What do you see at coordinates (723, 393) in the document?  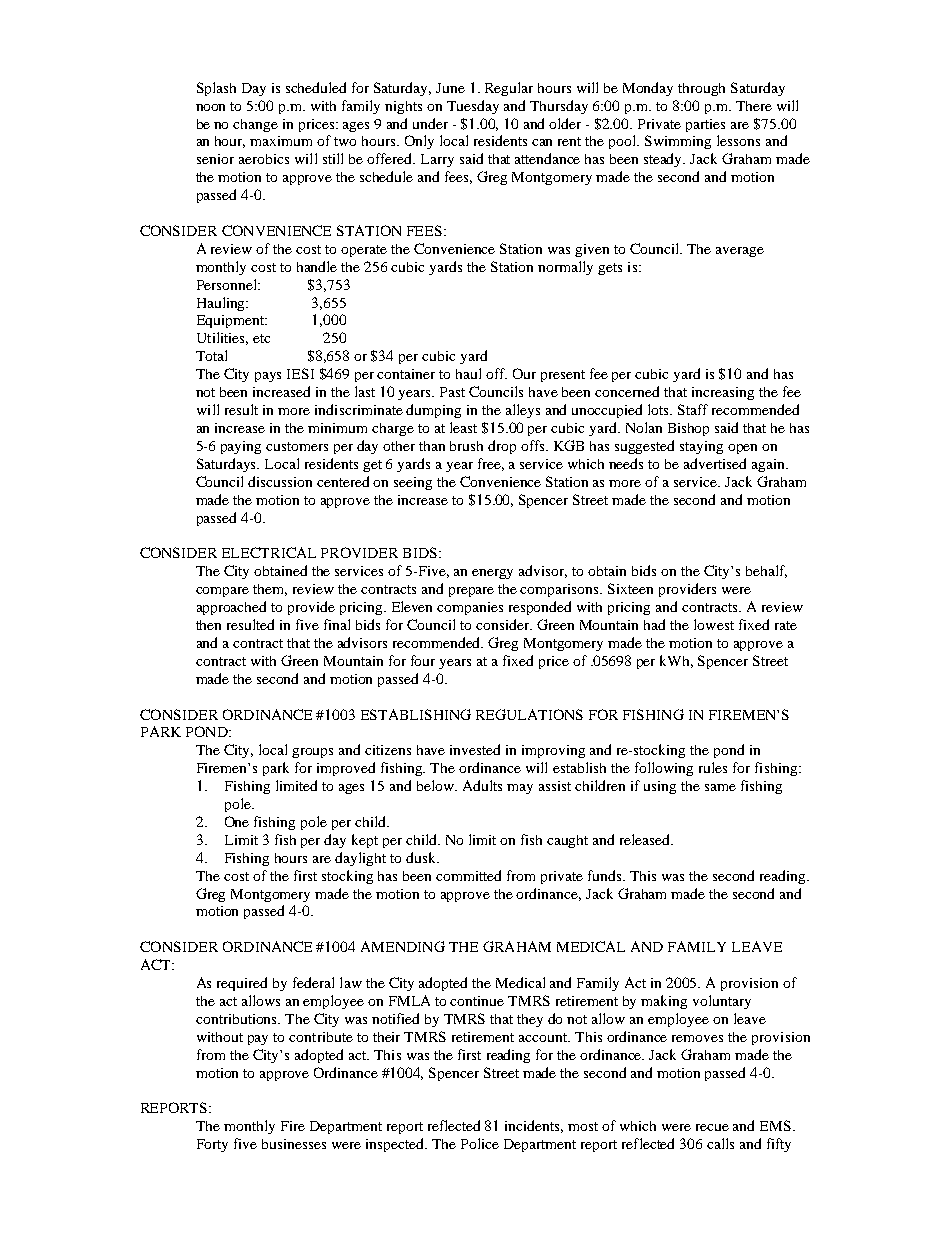 I see `increasing` at bounding box center [723, 393].
